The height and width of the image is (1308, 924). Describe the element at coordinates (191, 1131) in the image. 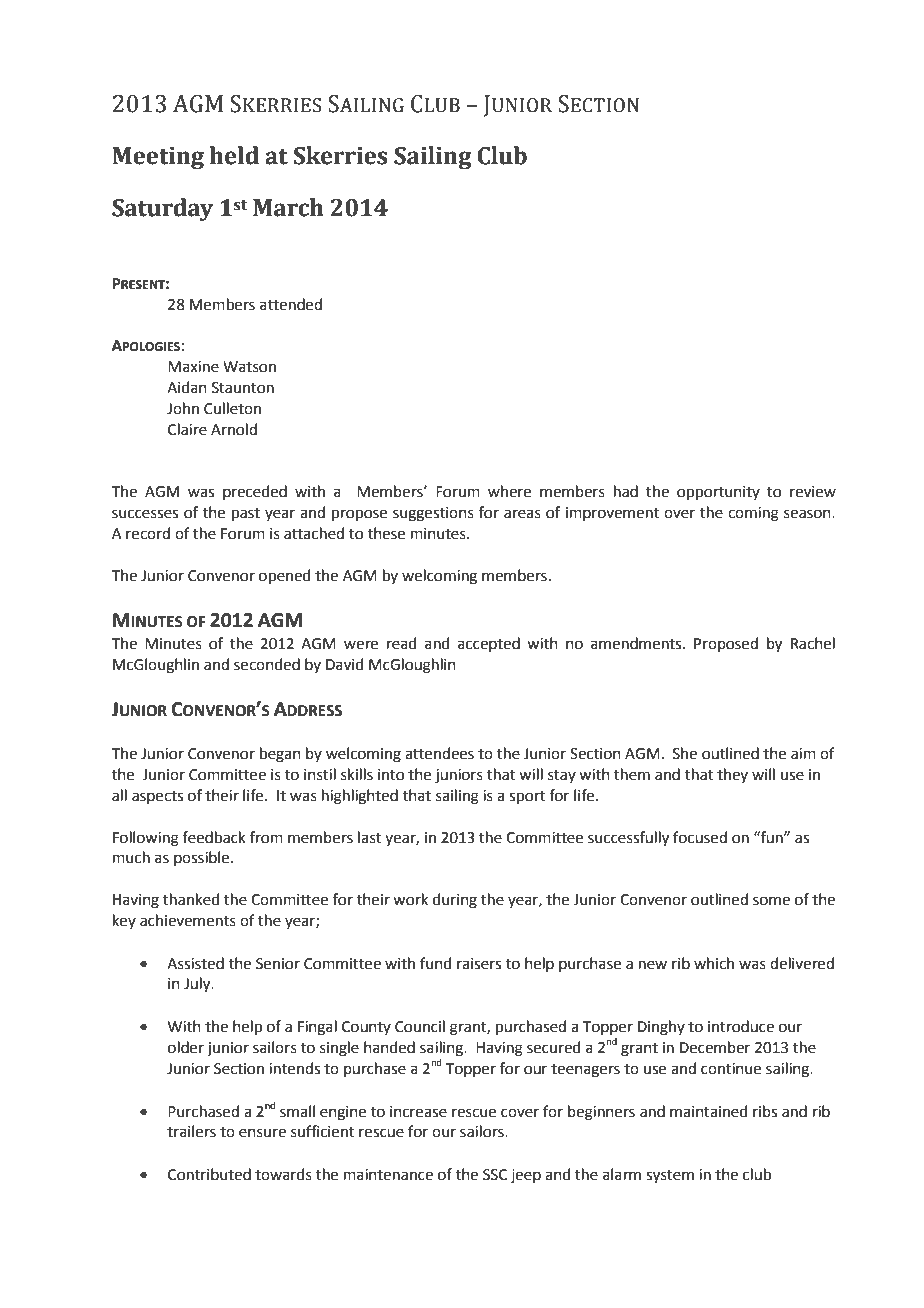

I see `trailers` at that location.
